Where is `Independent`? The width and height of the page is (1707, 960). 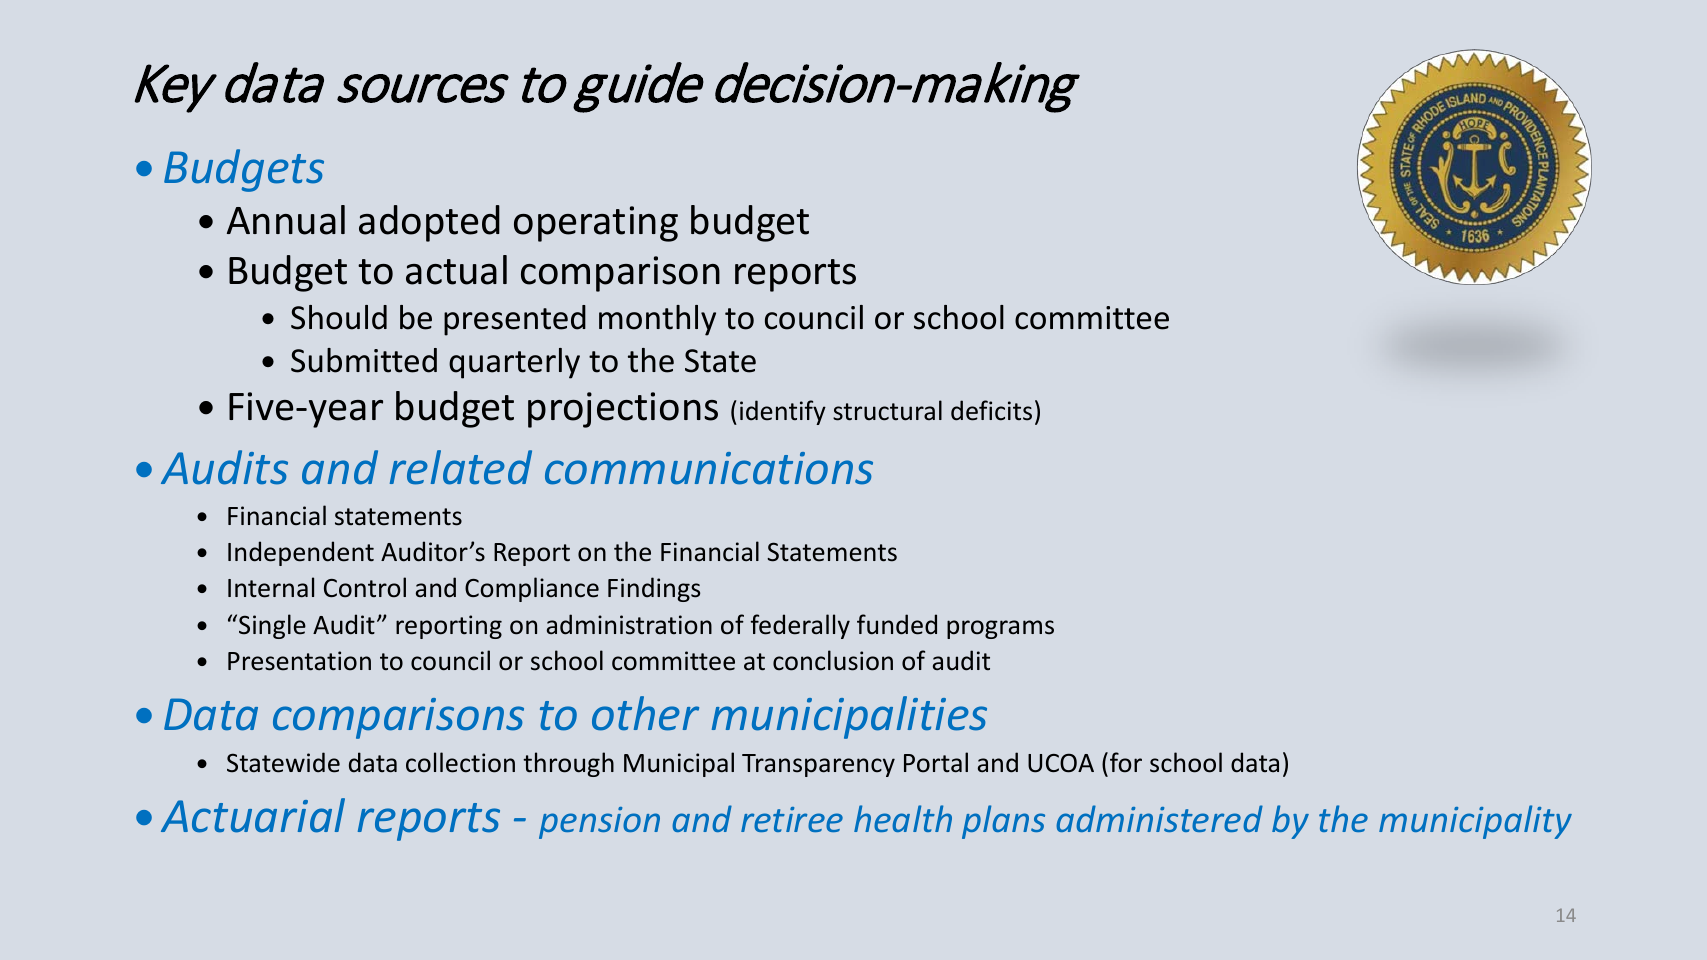 Independent is located at coordinates (301, 553).
